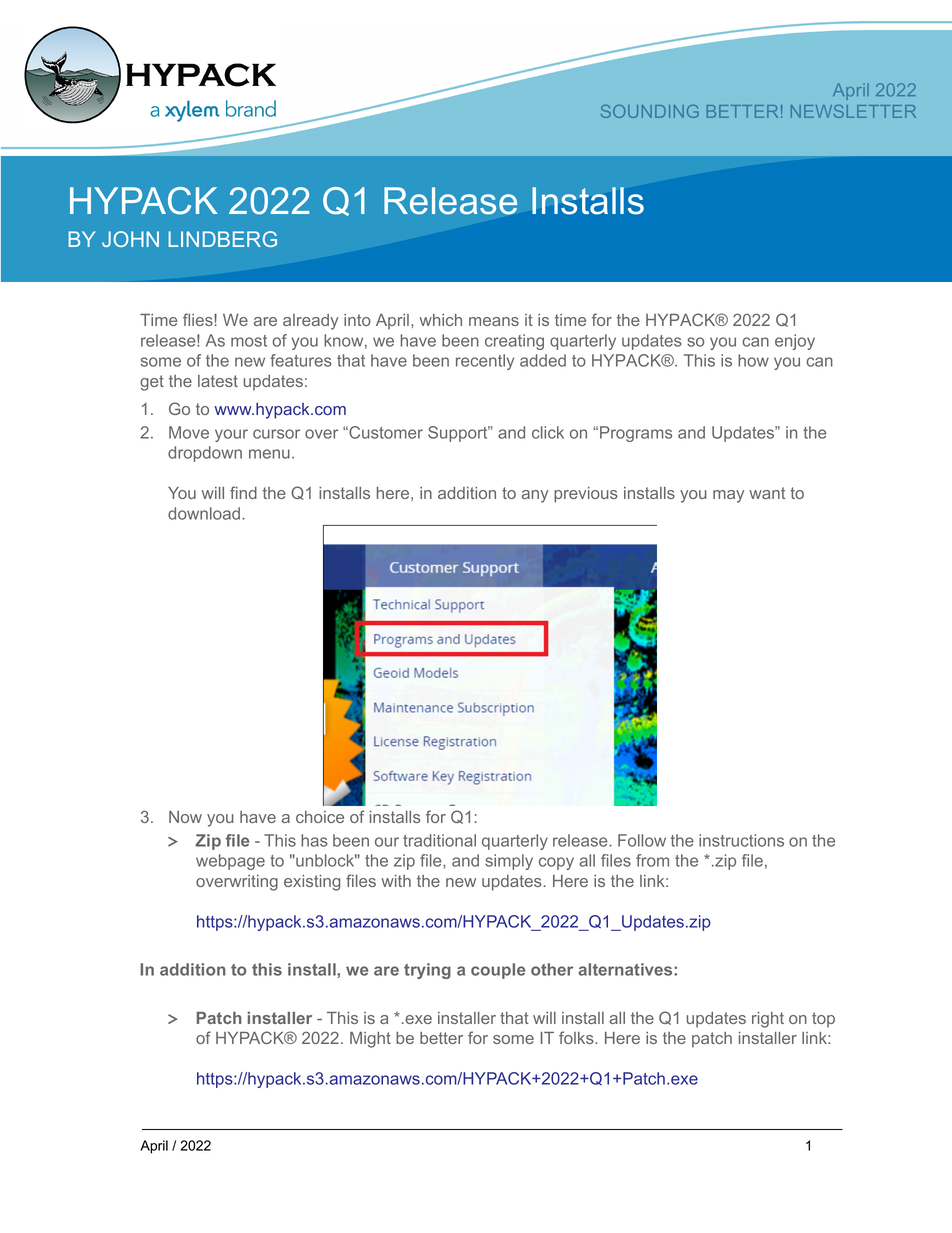 Image resolution: width=952 pixels, height=1233 pixels. Describe the element at coordinates (853, 111) in the screenshot. I see `NEWSLETTER` at that location.
